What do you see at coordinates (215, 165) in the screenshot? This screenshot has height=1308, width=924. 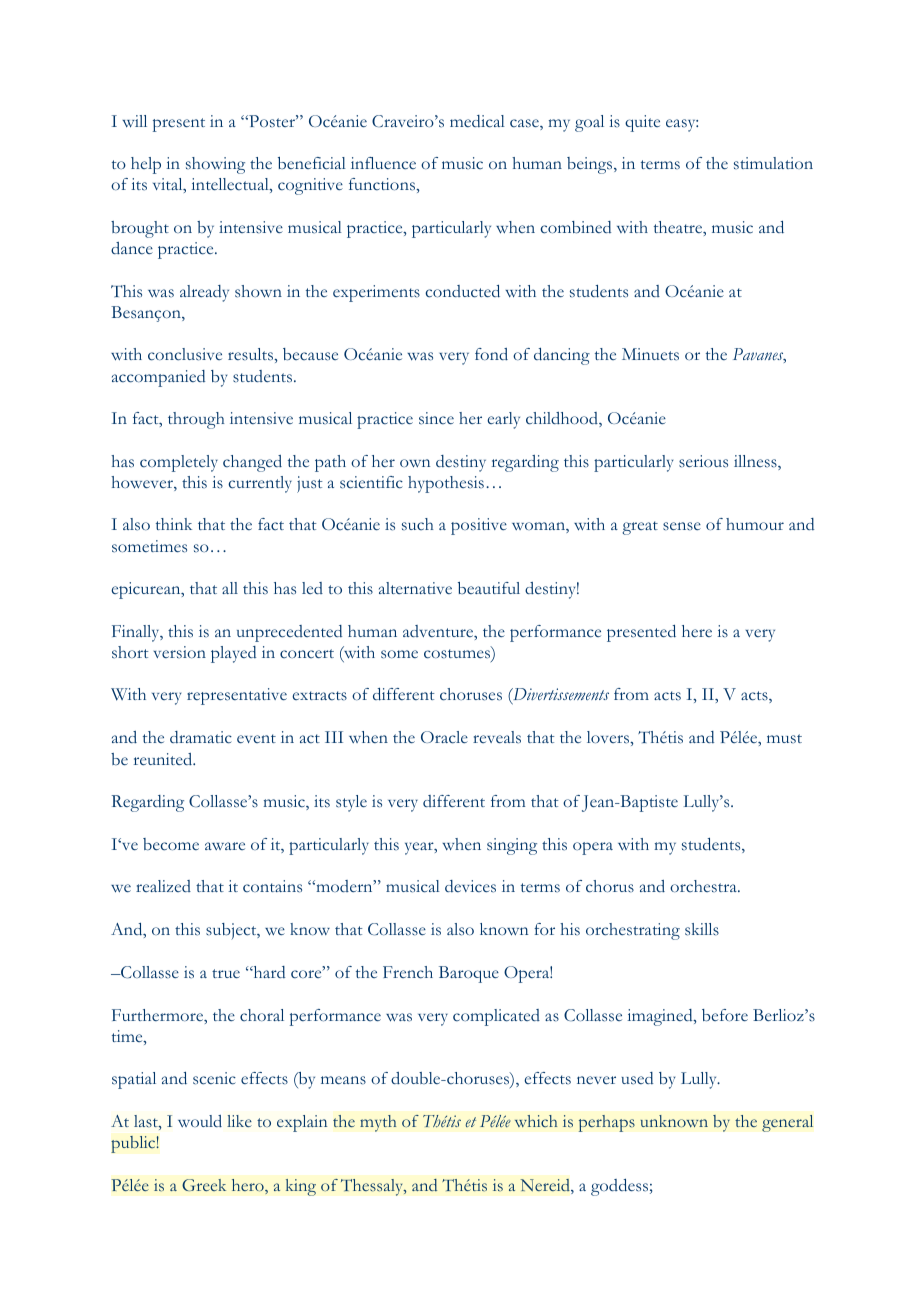 I see `showing` at bounding box center [215, 165].
